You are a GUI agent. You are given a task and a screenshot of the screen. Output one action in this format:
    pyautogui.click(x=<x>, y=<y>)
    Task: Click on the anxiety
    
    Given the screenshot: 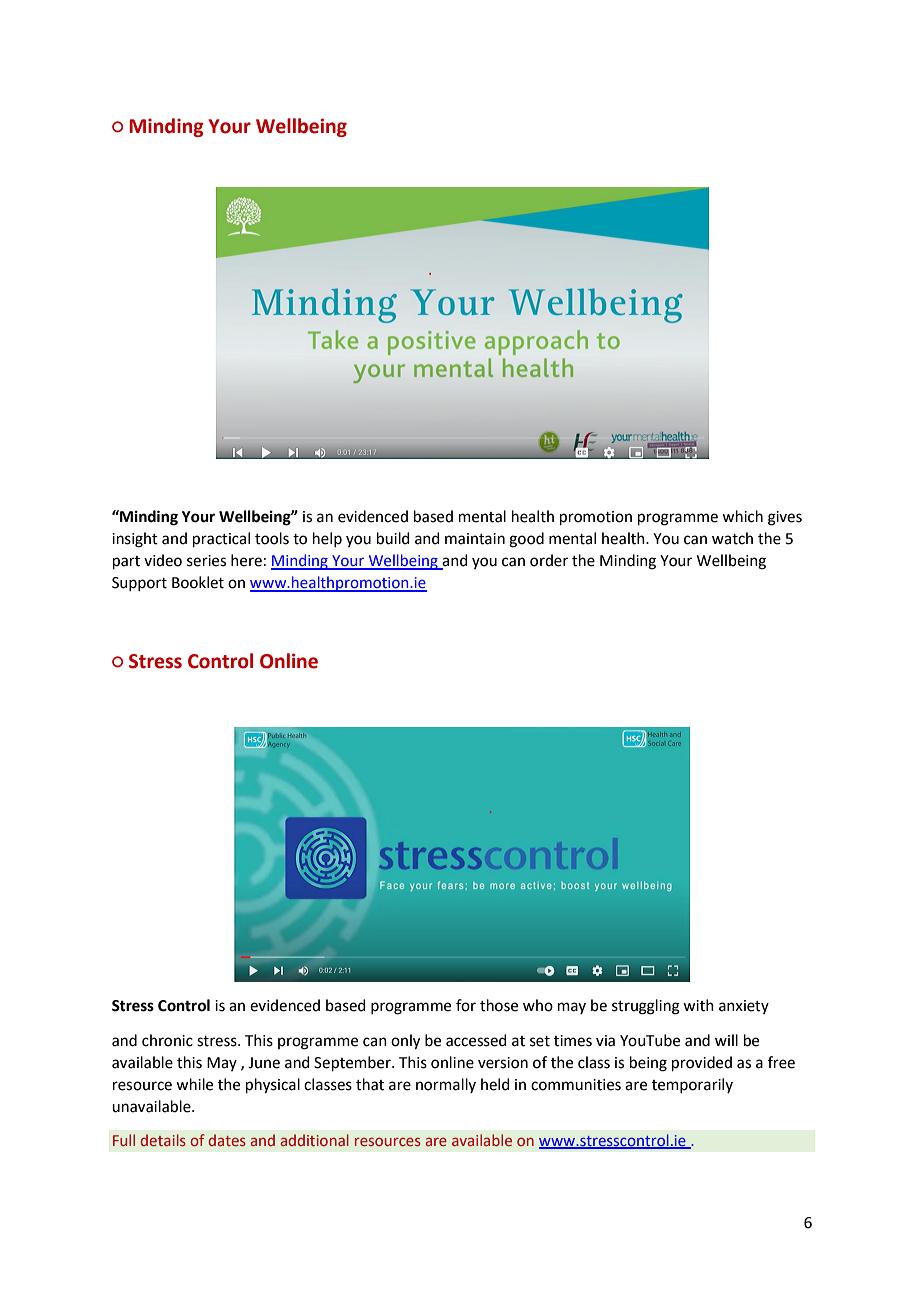 What is the action you would take?
    pyautogui.click(x=744, y=1007)
